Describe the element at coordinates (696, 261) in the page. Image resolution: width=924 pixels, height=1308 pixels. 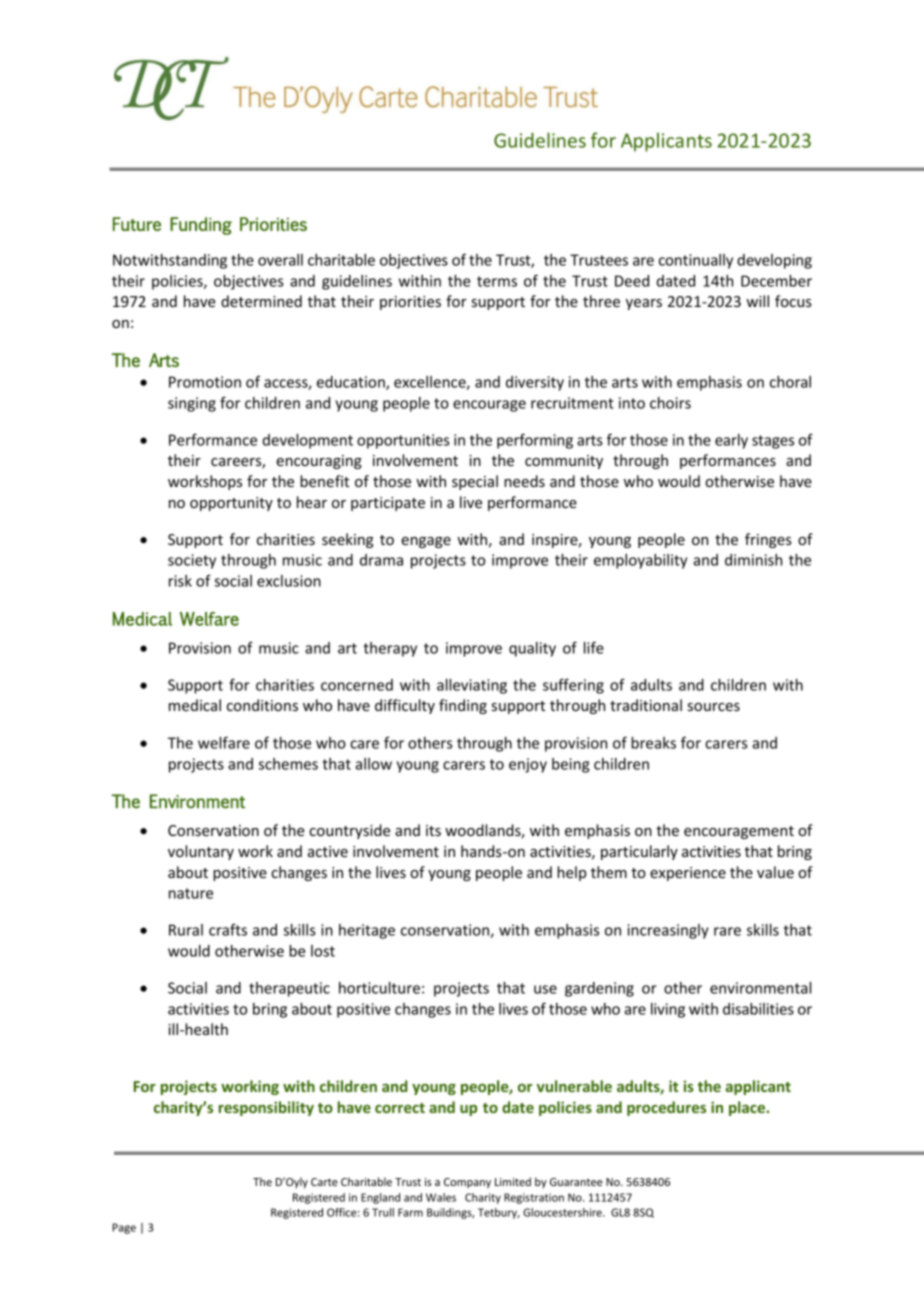
I see `continually` at that location.
